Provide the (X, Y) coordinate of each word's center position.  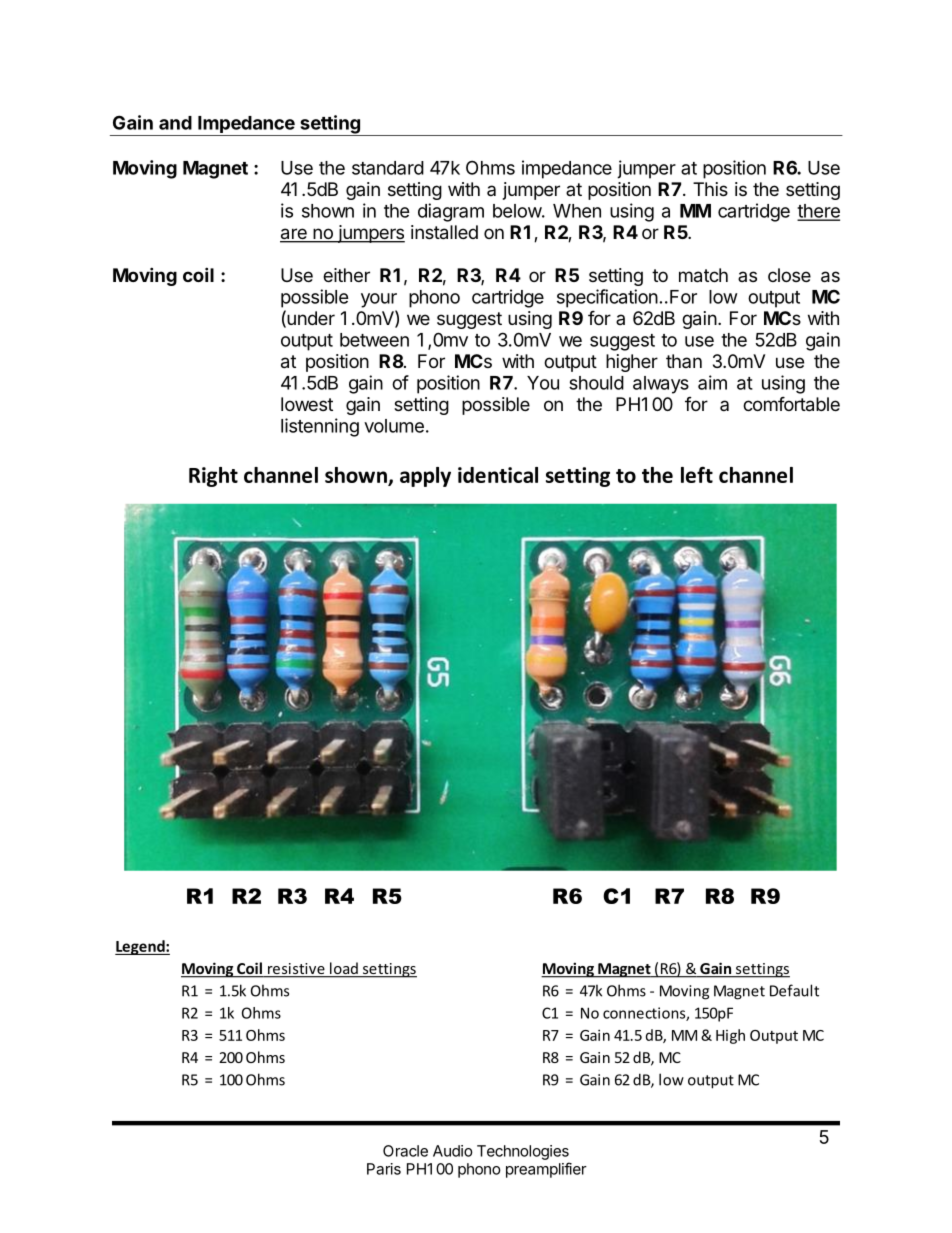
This (710, 189)
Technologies (523, 1152)
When (577, 211)
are (294, 235)
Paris (384, 1169)
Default (794, 990)
